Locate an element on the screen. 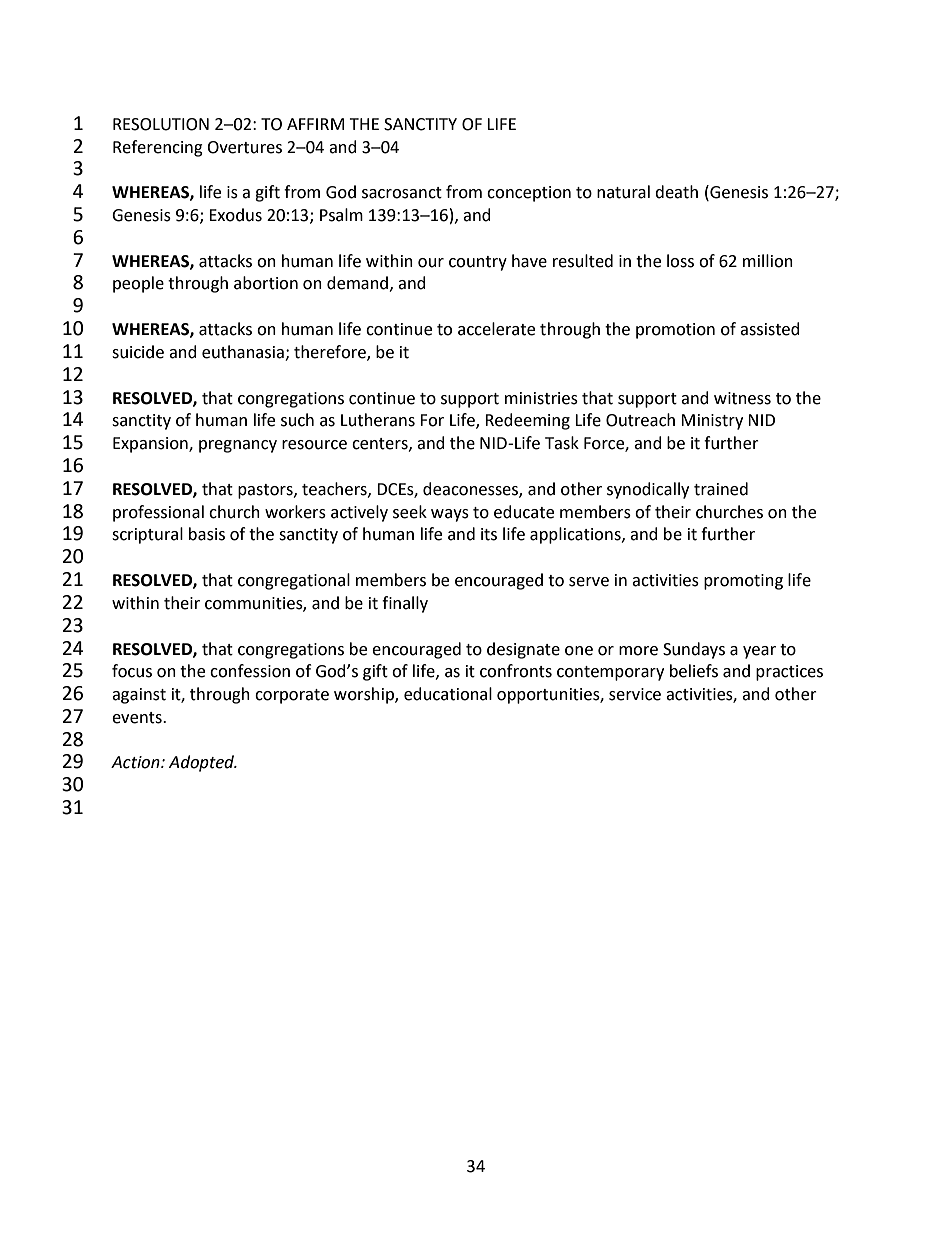 This screenshot has height=1233, width=952. promoting is located at coordinates (743, 582).
